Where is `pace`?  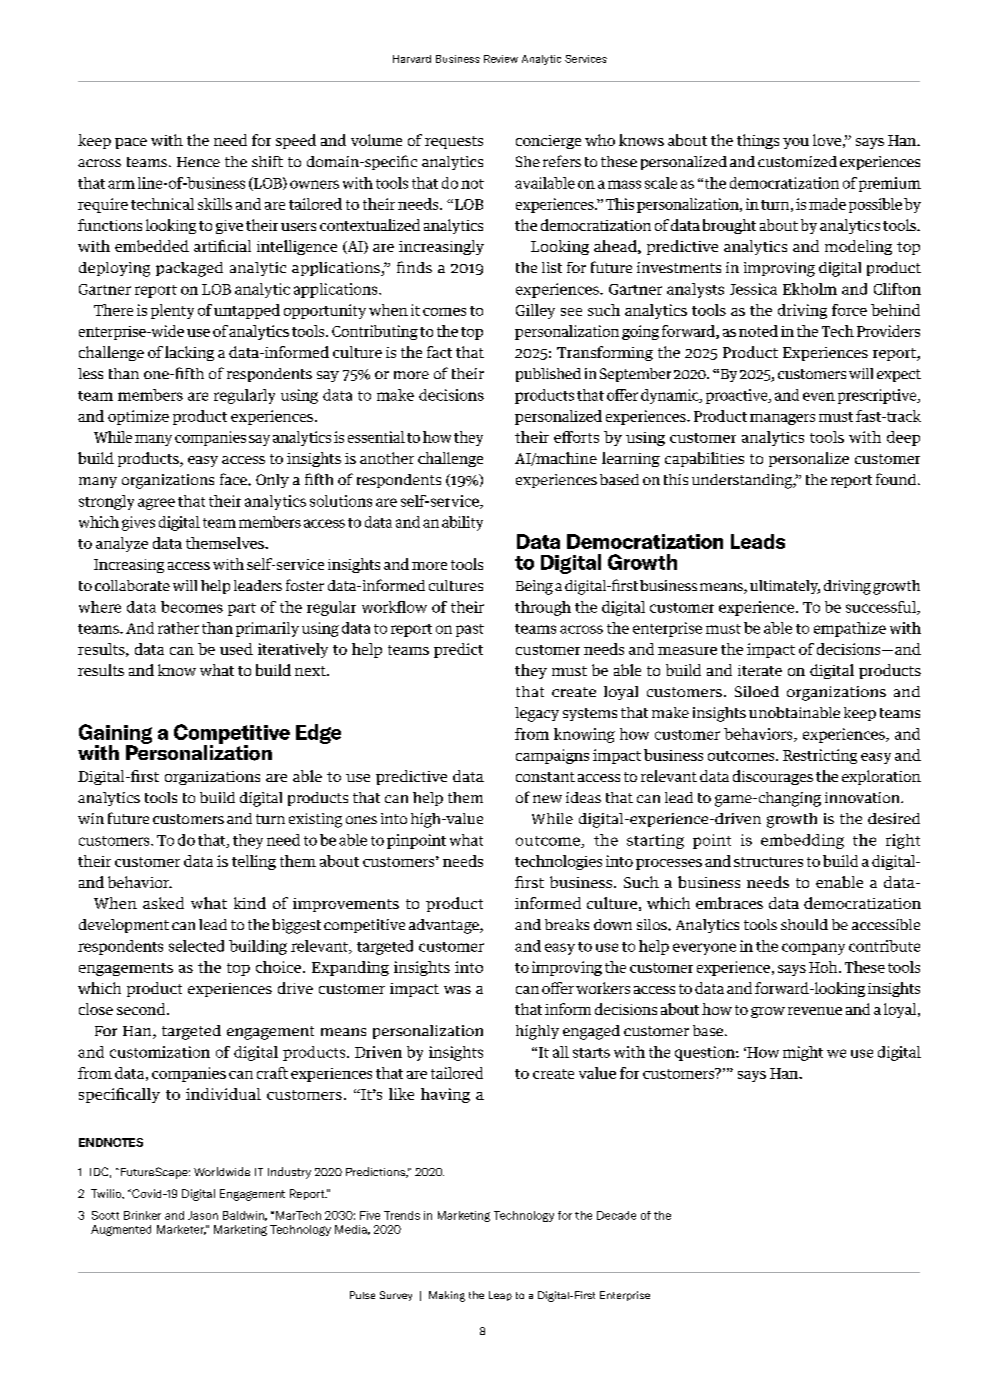
pace is located at coordinates (131, 143).
